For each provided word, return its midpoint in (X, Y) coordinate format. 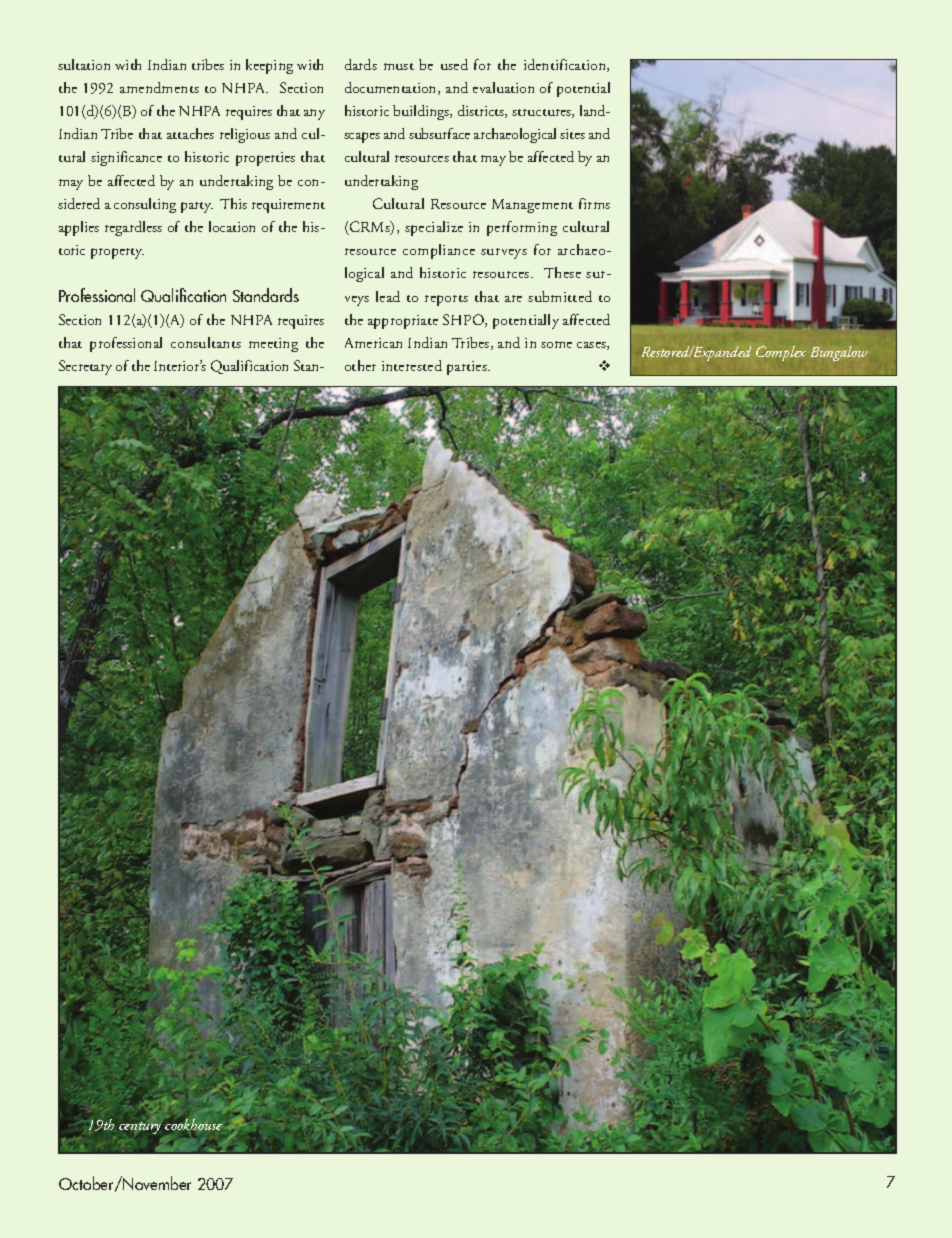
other (360, 365)
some (556, 344)
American (373, 343)
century (140, 1128)
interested (412, 365)
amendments (159, 87)
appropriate (403, 322)
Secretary (85, 367)
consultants (206, 342)
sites (572, 134)
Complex (781, 353)
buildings (422, 112)
